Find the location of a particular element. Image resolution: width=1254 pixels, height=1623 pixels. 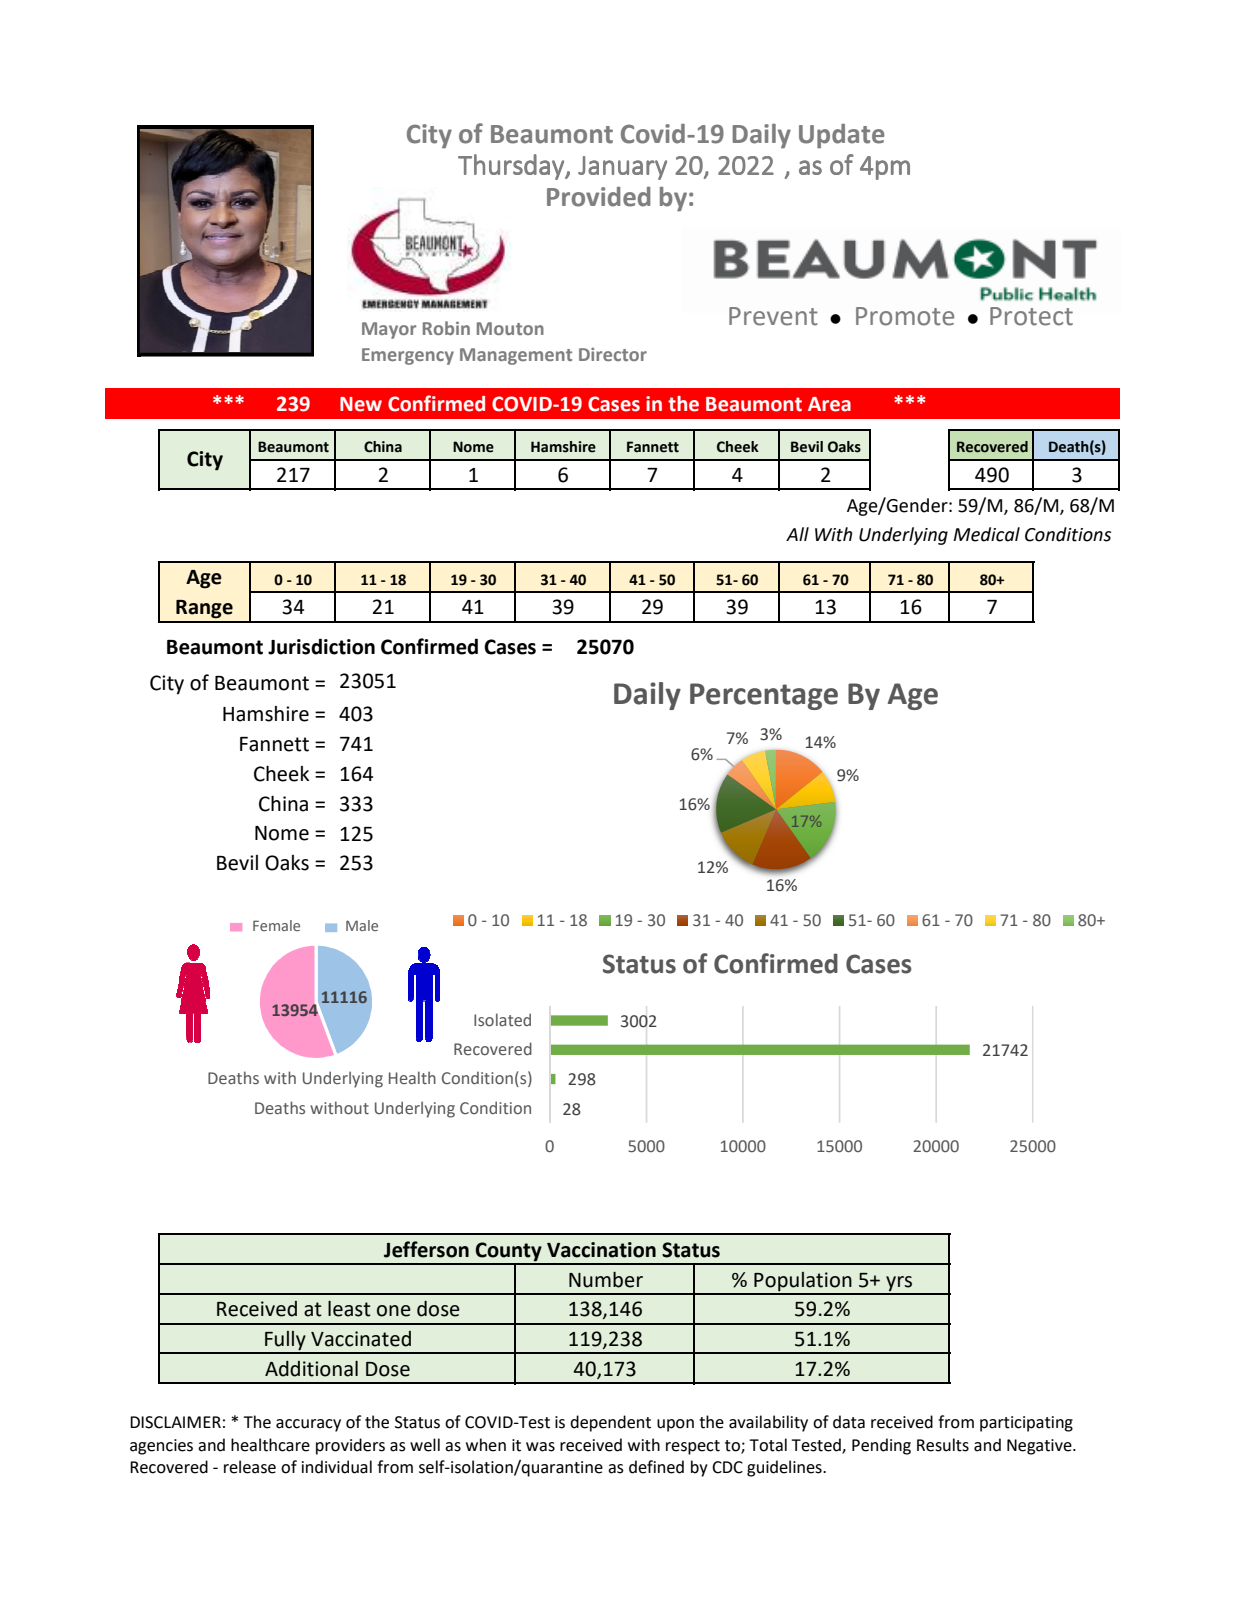

Update is located at coordinates (842, 136).
